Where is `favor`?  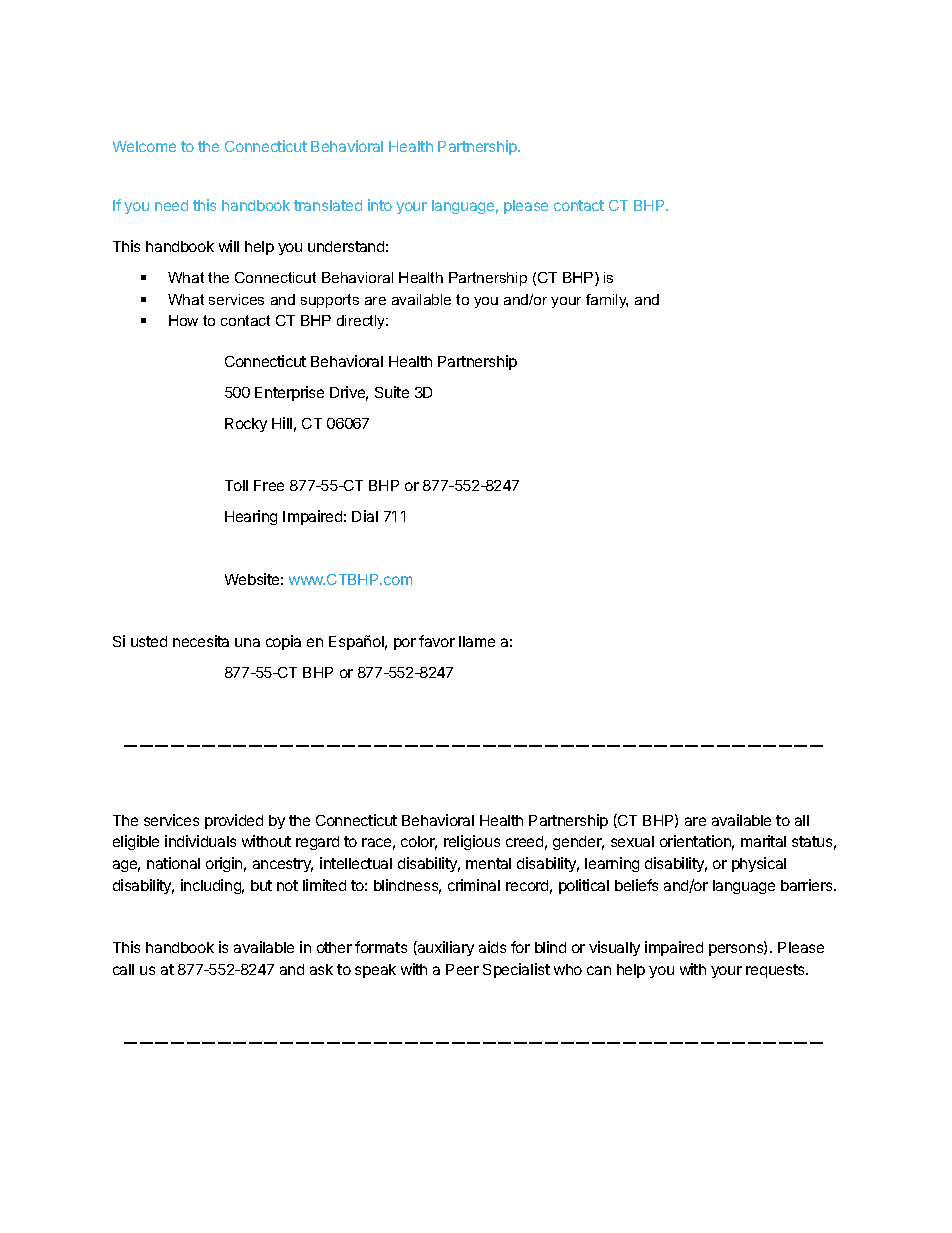 favor is located at coordinates (437, 641).
